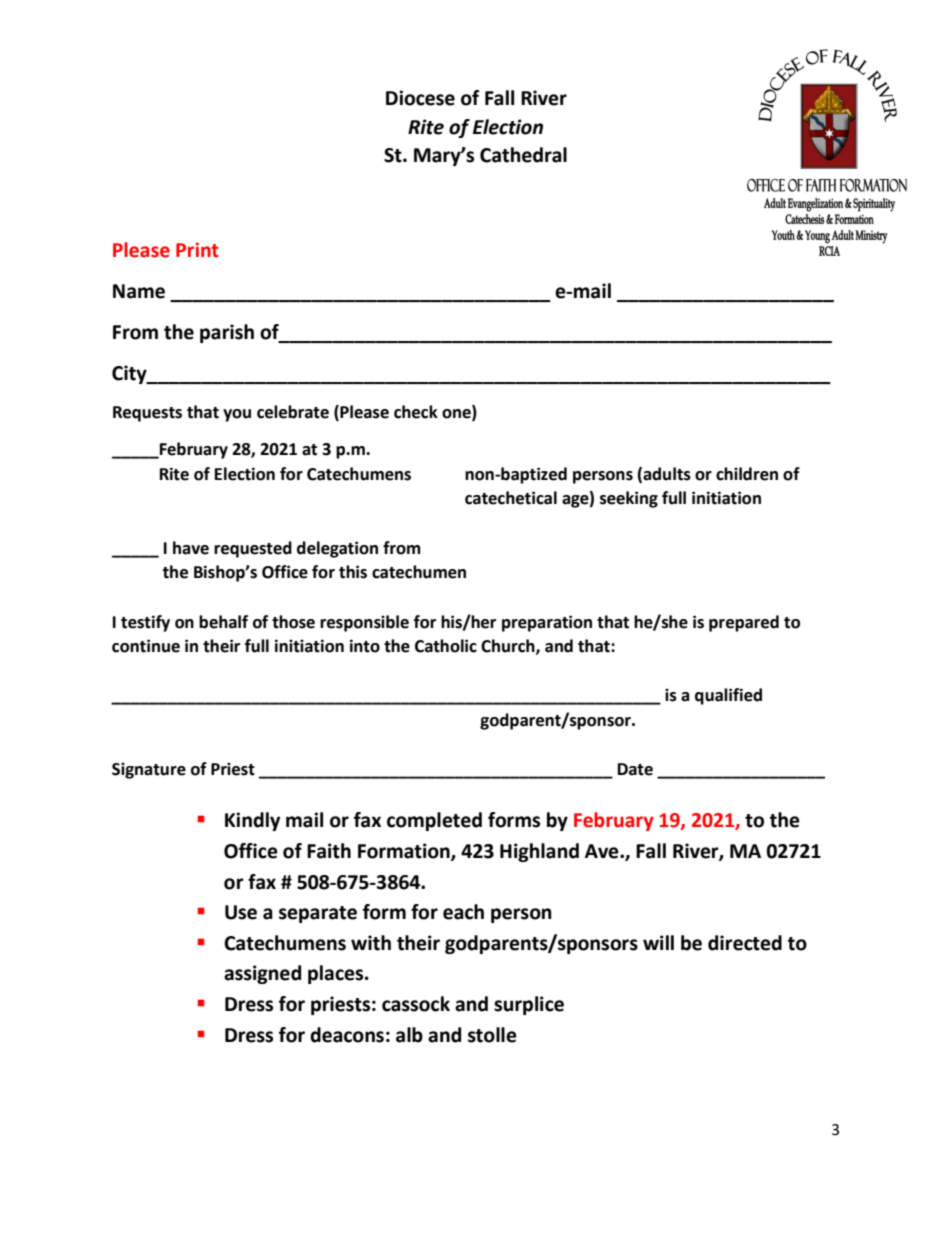  Describe the element at coordinates (191, 548) in the image. I see `have` at that location.
